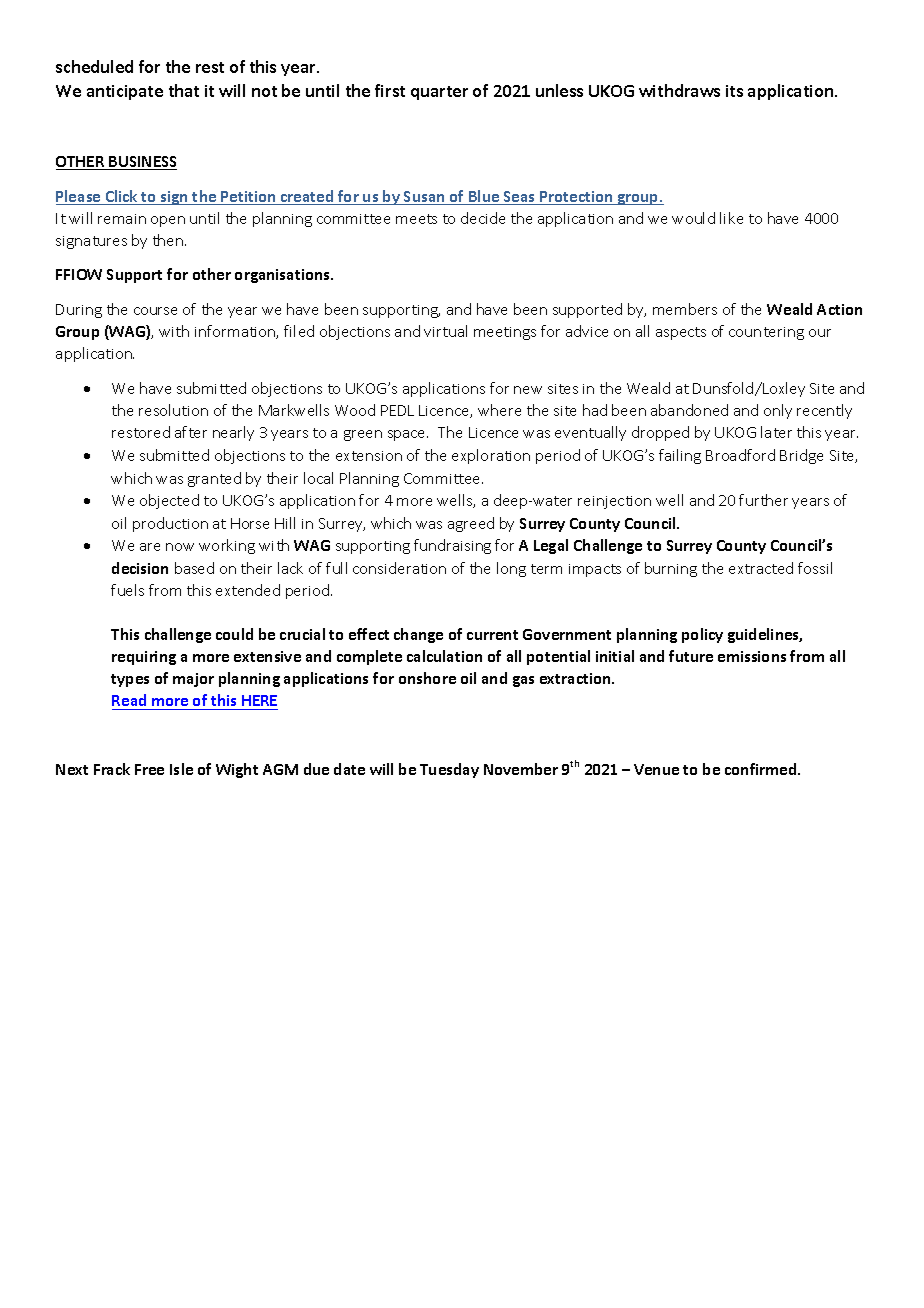 This document has width=924, height=1308. I want to click on Free, so click(149, 769).
